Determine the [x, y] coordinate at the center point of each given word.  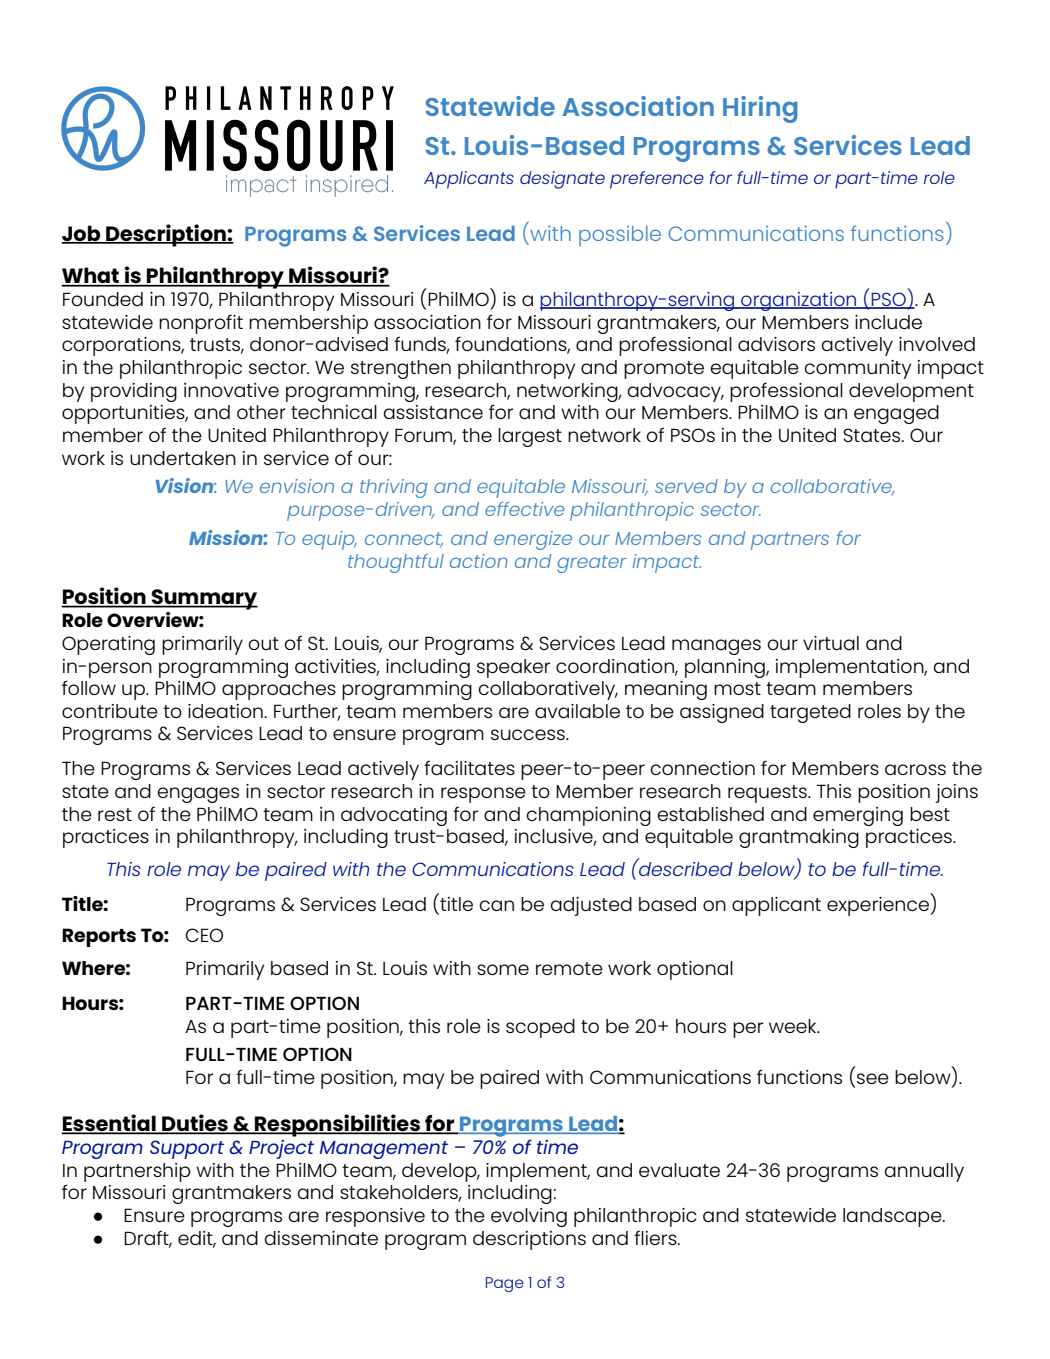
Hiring [760, 109]
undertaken [183, 458]
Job [82, 234]
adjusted [591, 906]
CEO [204, 935]
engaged [896, 414]
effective [524, 509]
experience [878, 906]
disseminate [321, 1238]
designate [562, 180]
